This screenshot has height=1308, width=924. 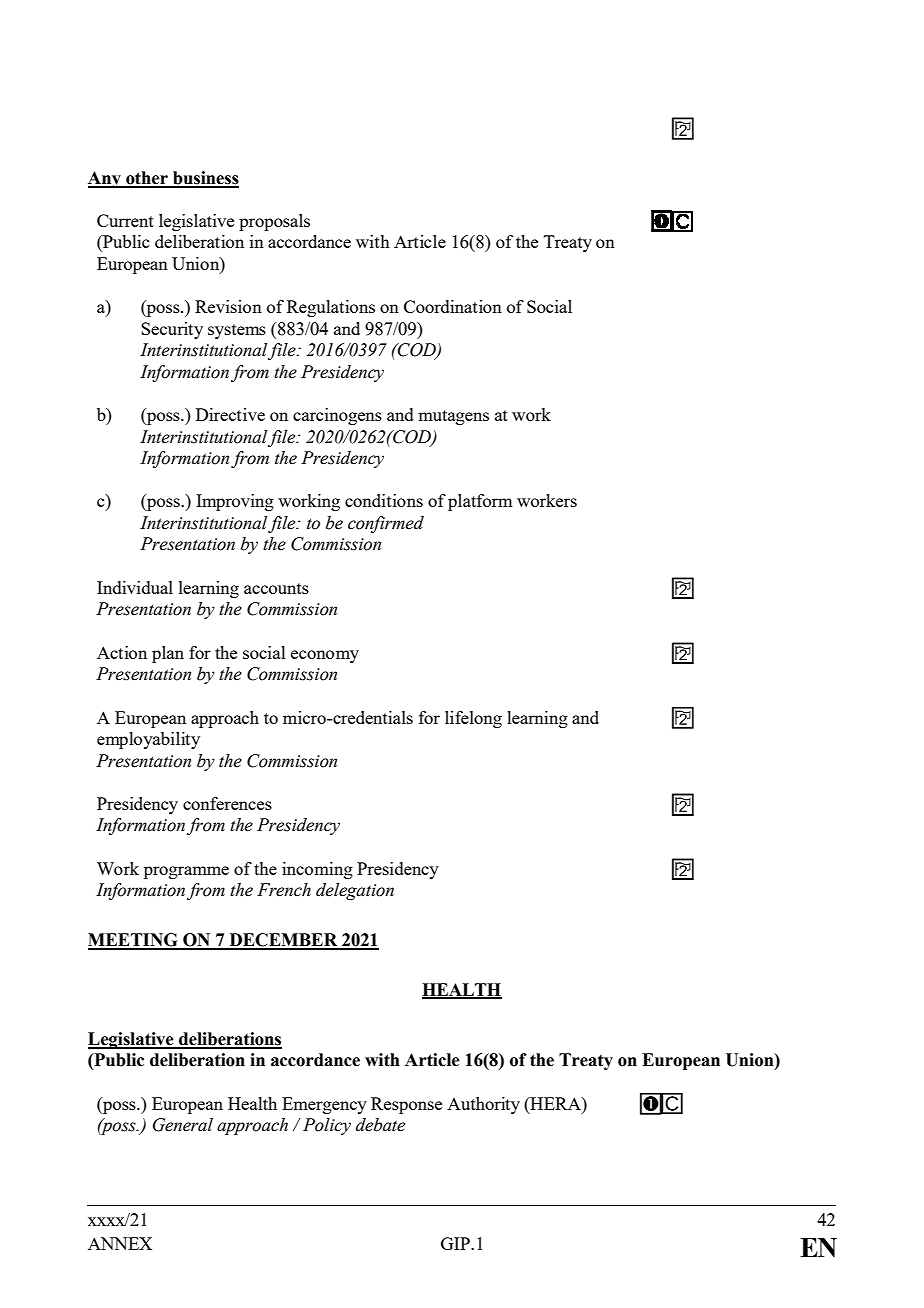 I want to click on ANNEX, so click(x=120, y=1243).
